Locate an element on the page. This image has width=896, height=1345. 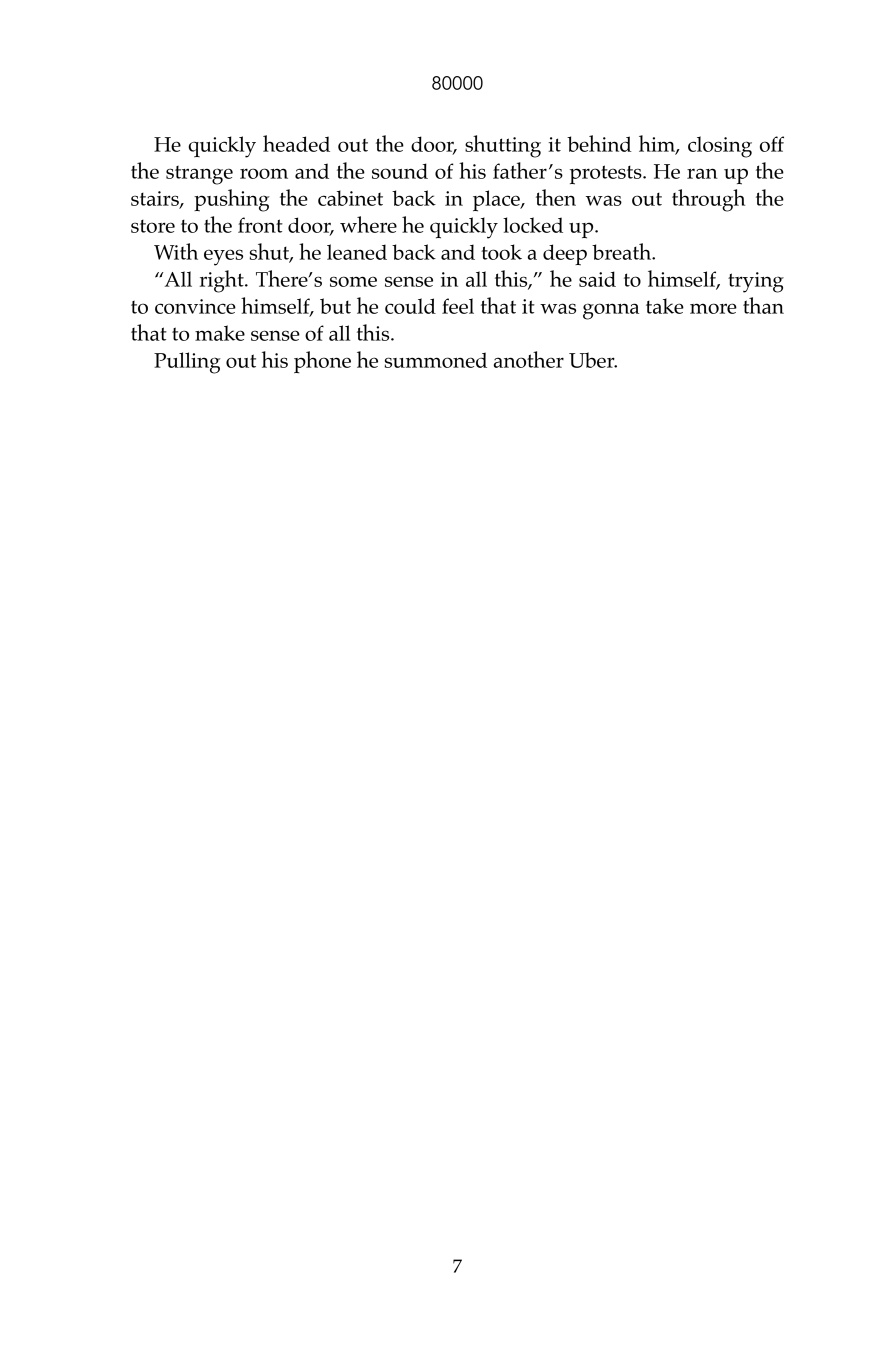
breath is located at coordinates (623, 251).
